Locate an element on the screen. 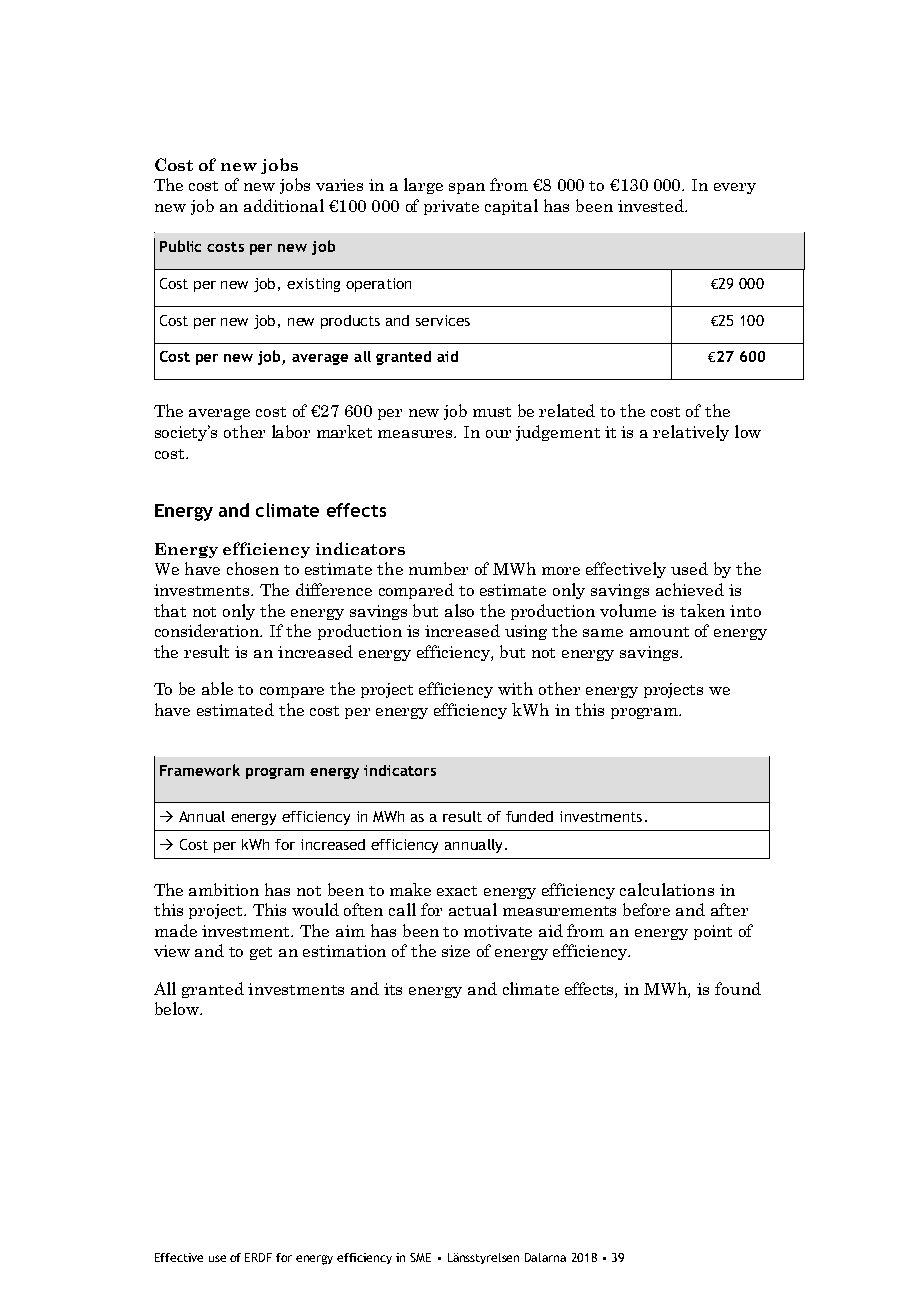 Image resolution: width=924 pixels, height=1308 pixels. amount is located at coordinates (659, 632).
